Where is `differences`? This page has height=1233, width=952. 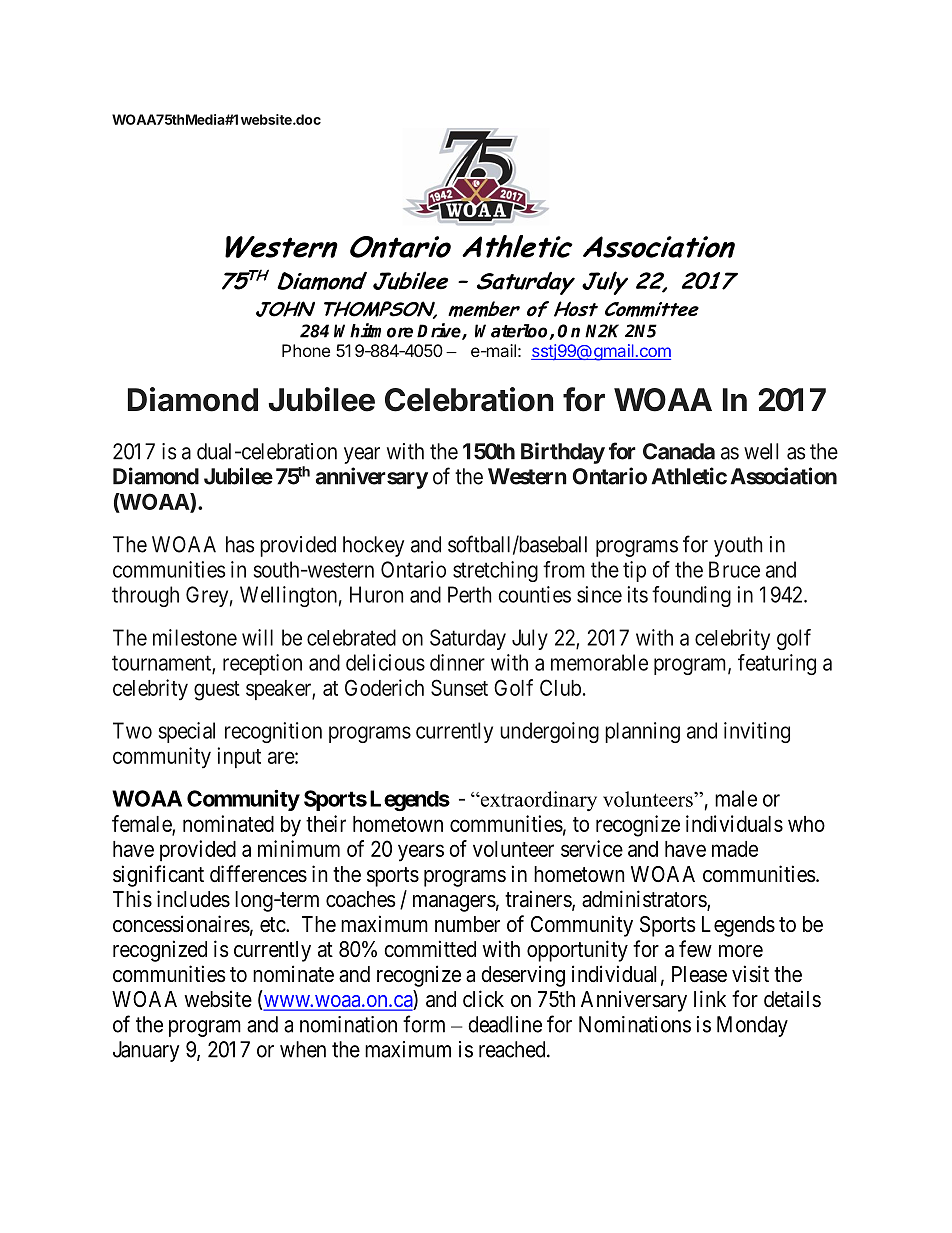
differences is located at coordinates (258, 874).
